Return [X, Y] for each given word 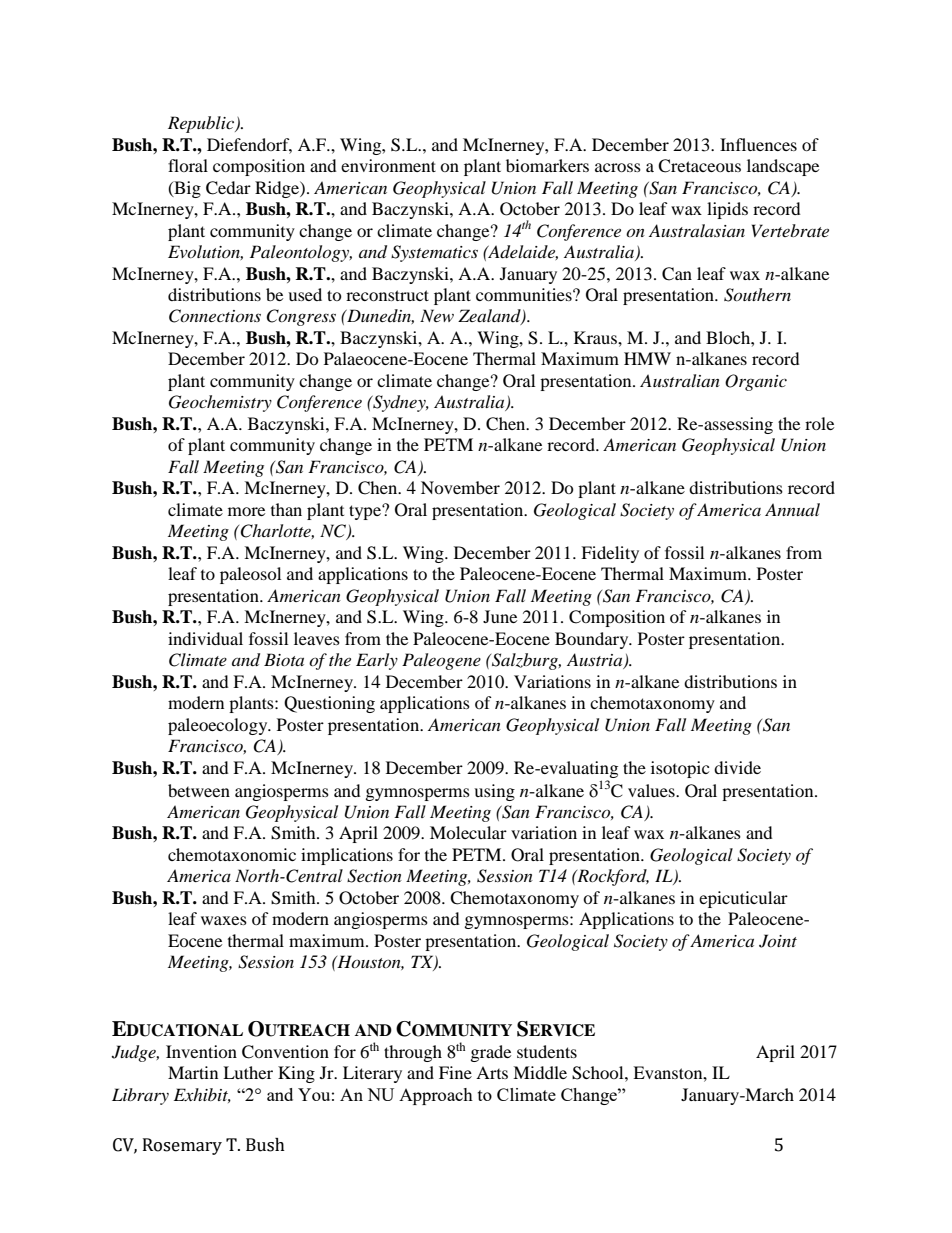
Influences [758, 144]
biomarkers [547, 165]
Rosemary [182, 1146]
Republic [202, 124]
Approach [436, 1096]
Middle [540, 1072]
